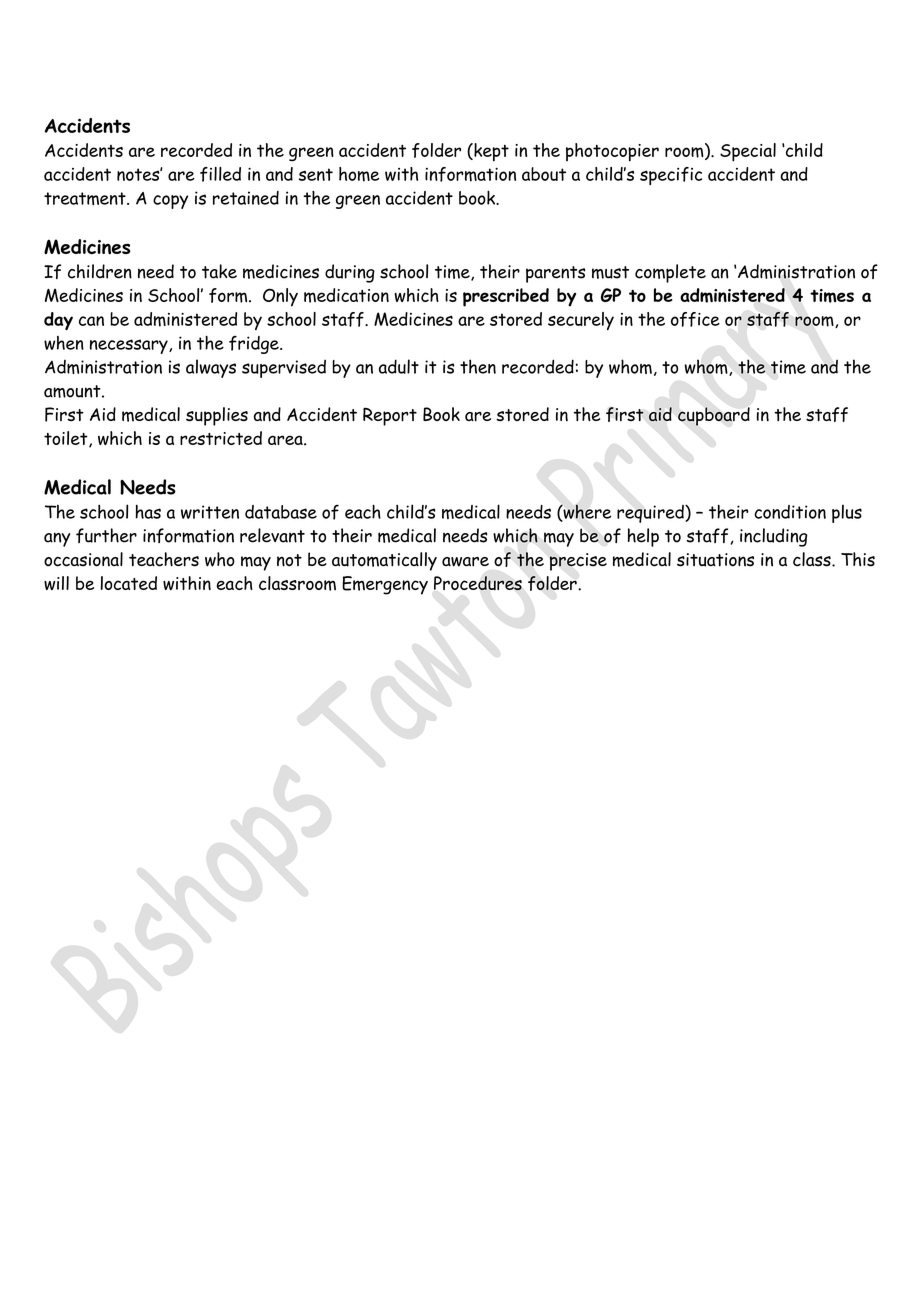 The height and width of the page is (1308, 924). Describe the element at coordinates (390, 417) in the page. I see `Report` at that location.
